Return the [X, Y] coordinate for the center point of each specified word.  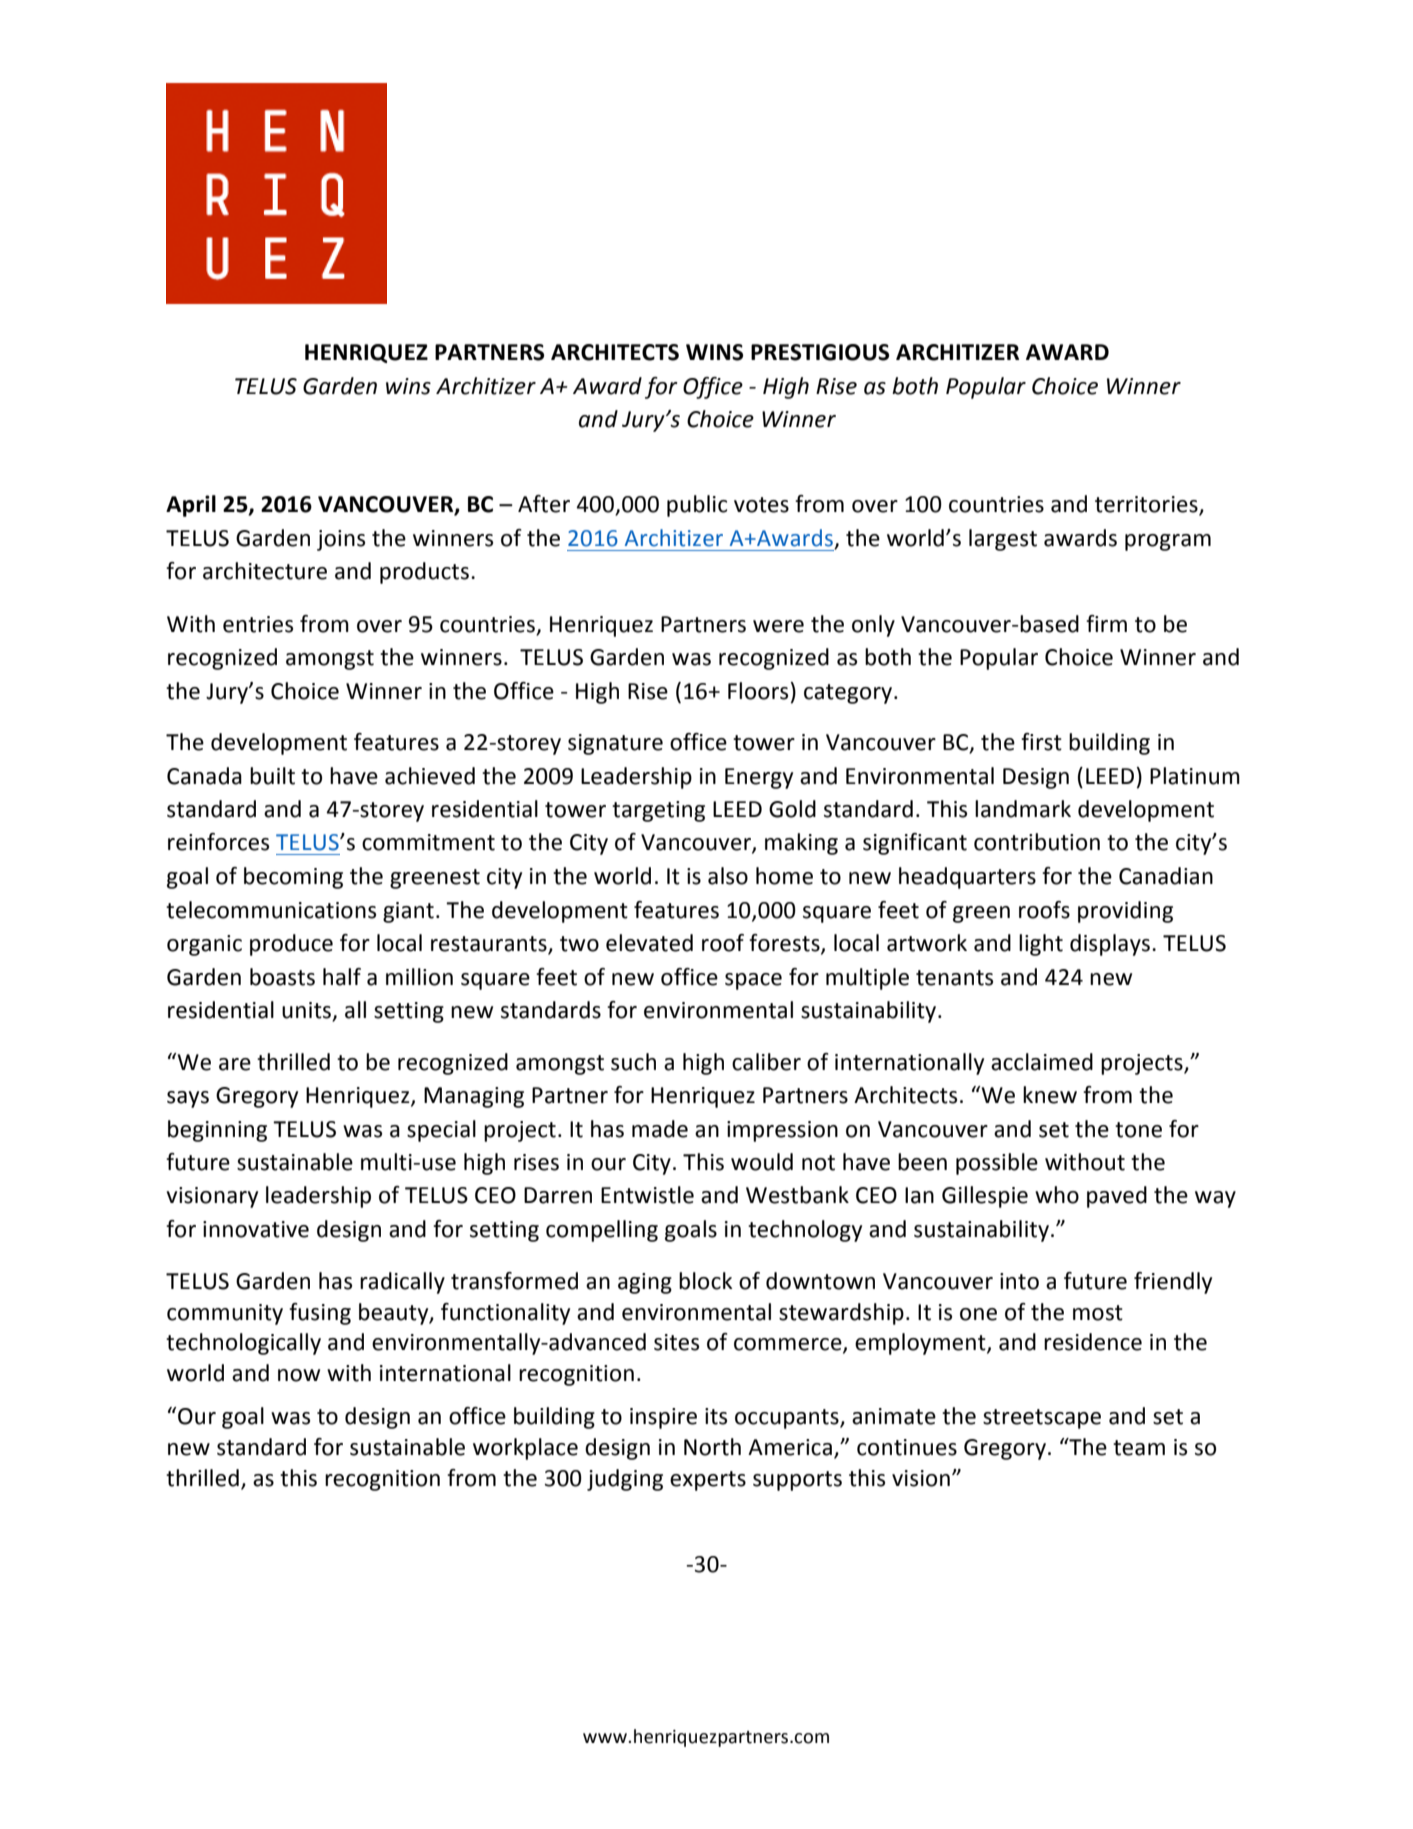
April [191, 506]
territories [1147, 505]
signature [615, 744]
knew [1050, 1095]
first [1041, 742]
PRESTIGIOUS [820, 352]
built [272, 776]
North [712, 1447]
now [299, 1375]
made [660, 1129]
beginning [217, 1131]
